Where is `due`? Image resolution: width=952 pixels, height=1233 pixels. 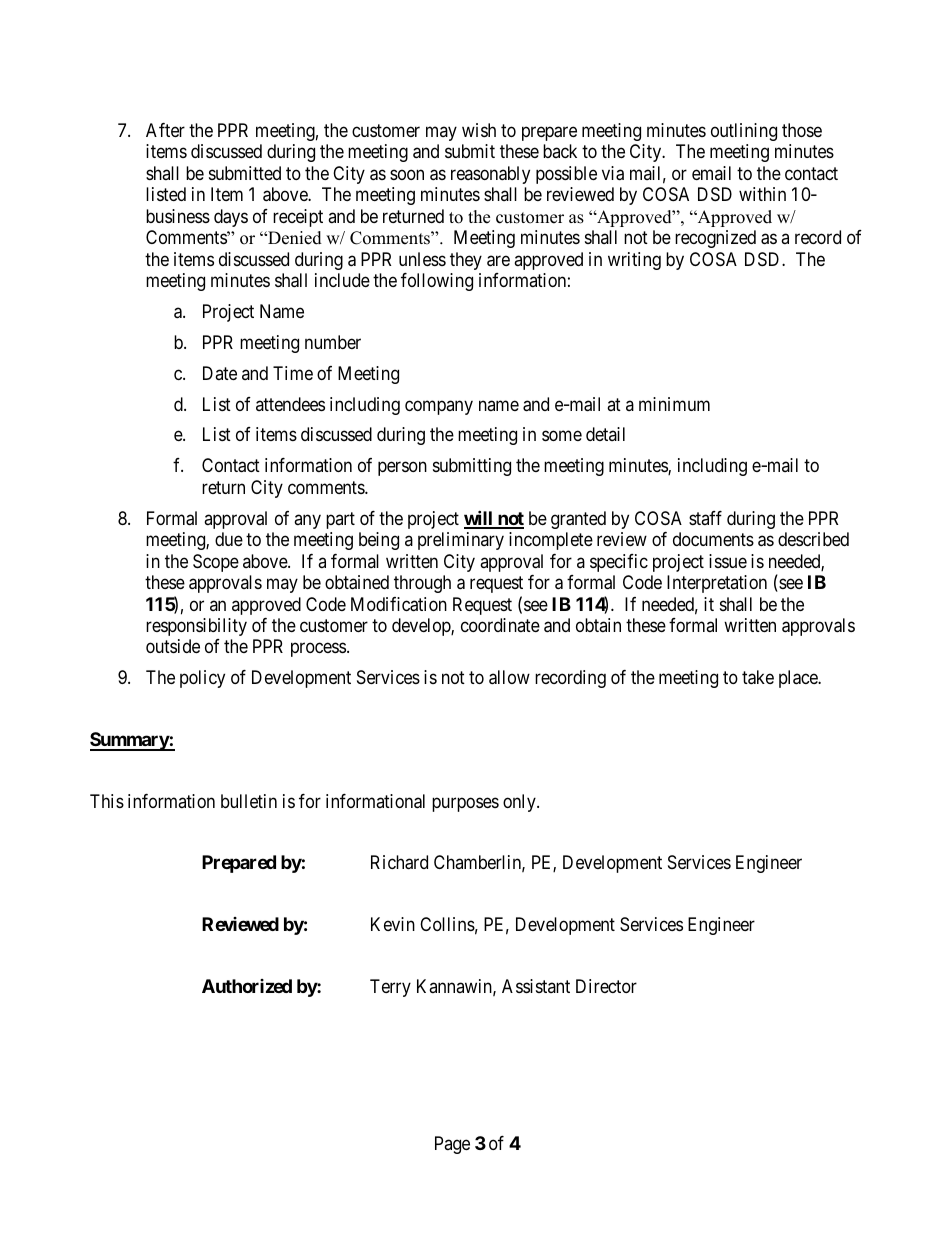 due is located at coordinates (229, 539).
